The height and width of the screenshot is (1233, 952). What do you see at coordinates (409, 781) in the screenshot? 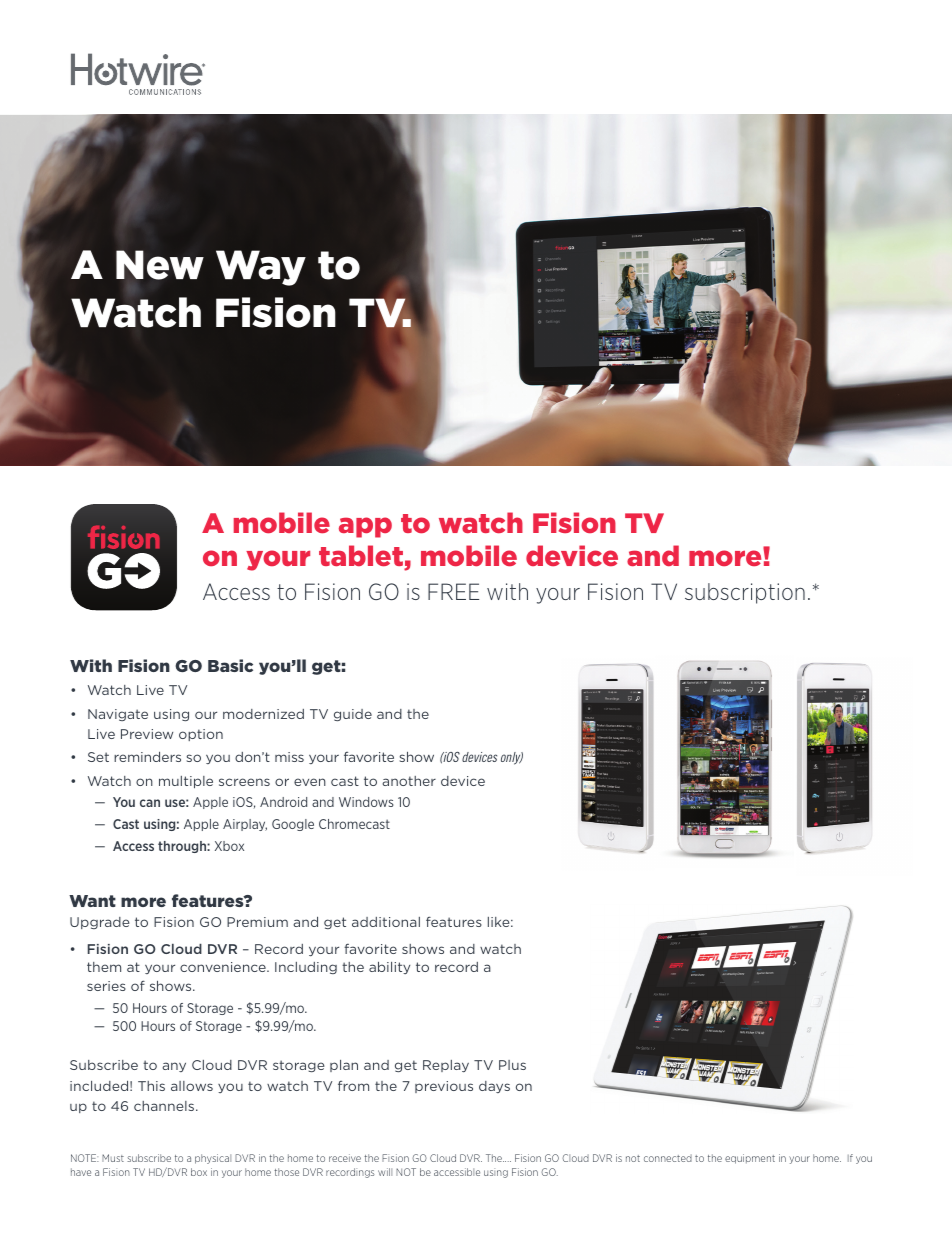
I see `another` at bounding box center [409, 781].
